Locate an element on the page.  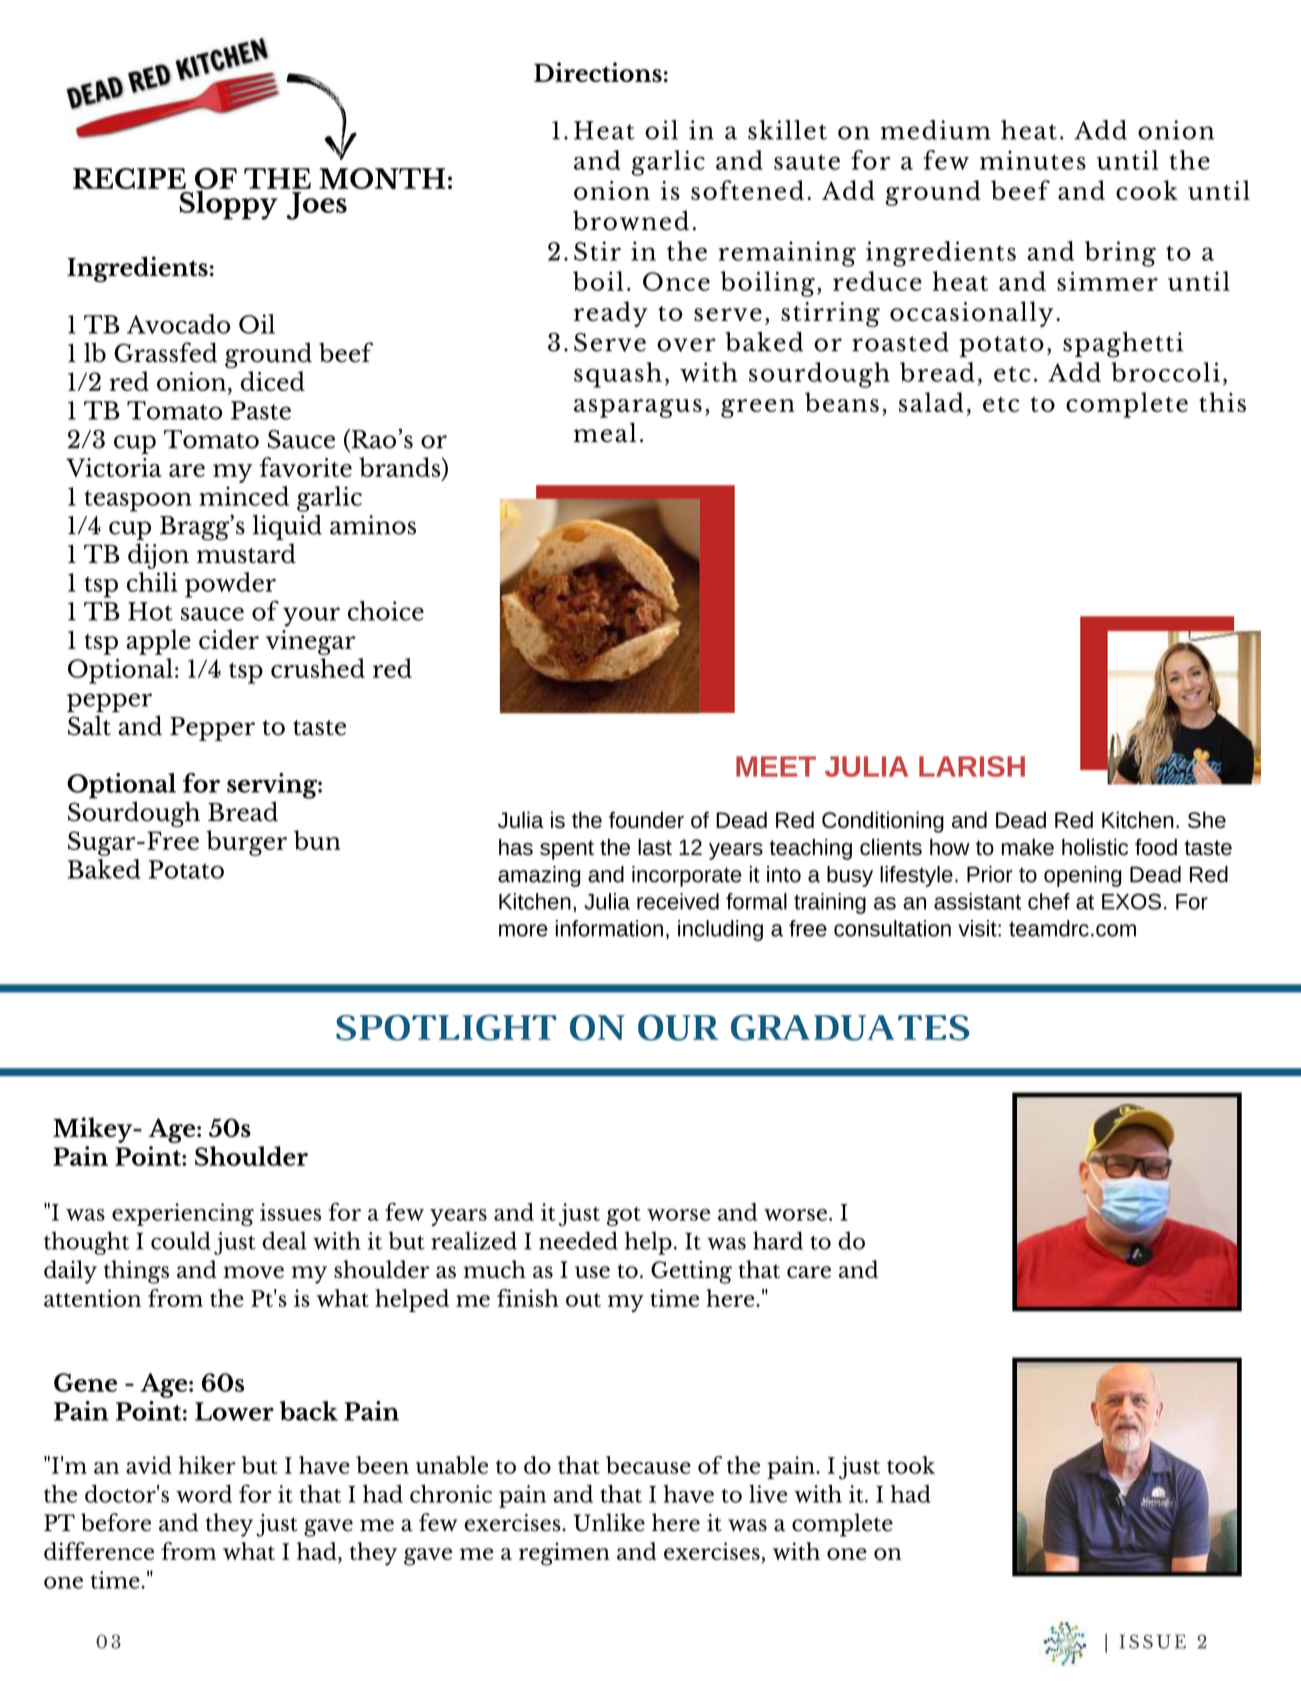
minutes is located at coordinates (1033, 160).
